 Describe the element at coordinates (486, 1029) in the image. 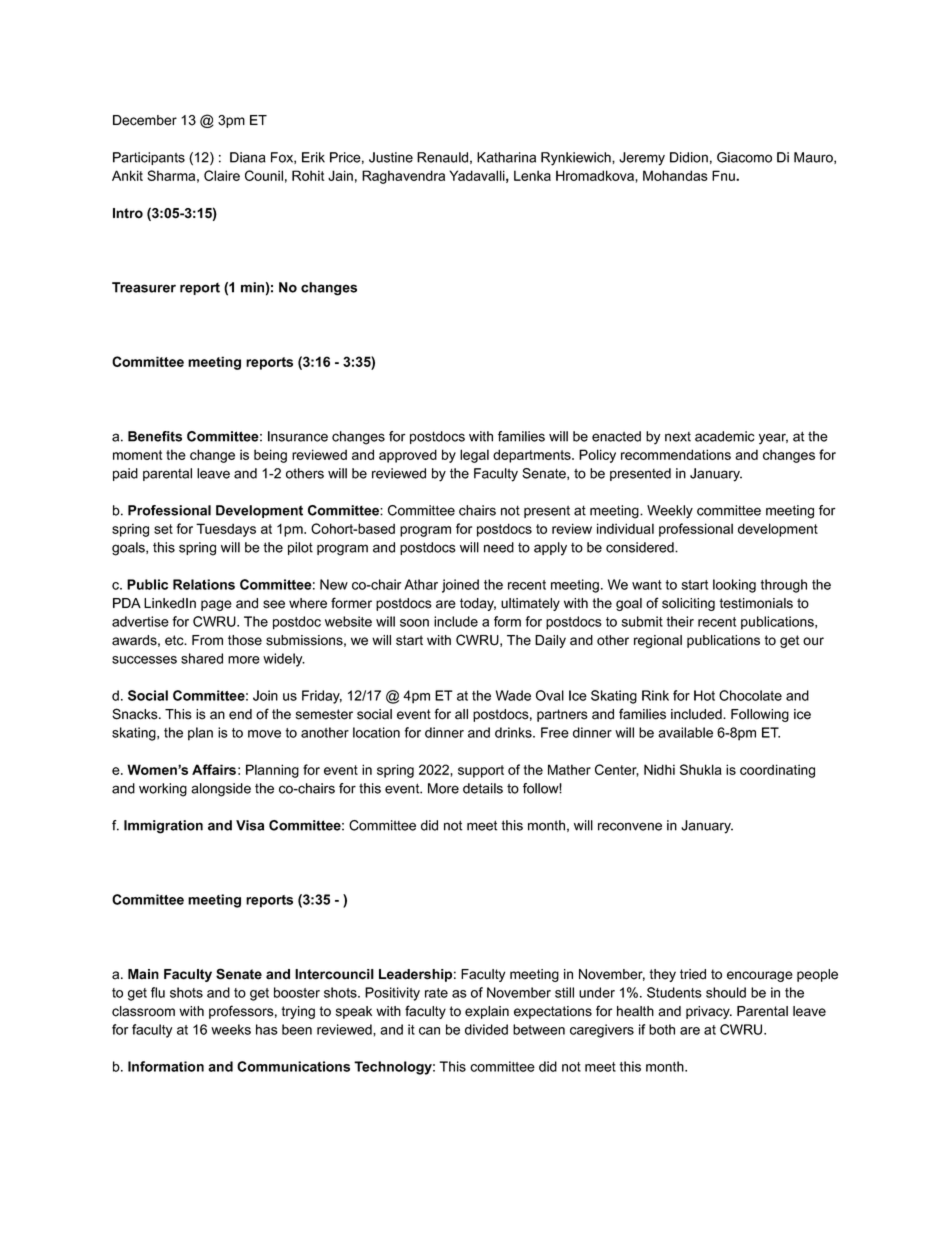

I see `divided` at that location.
